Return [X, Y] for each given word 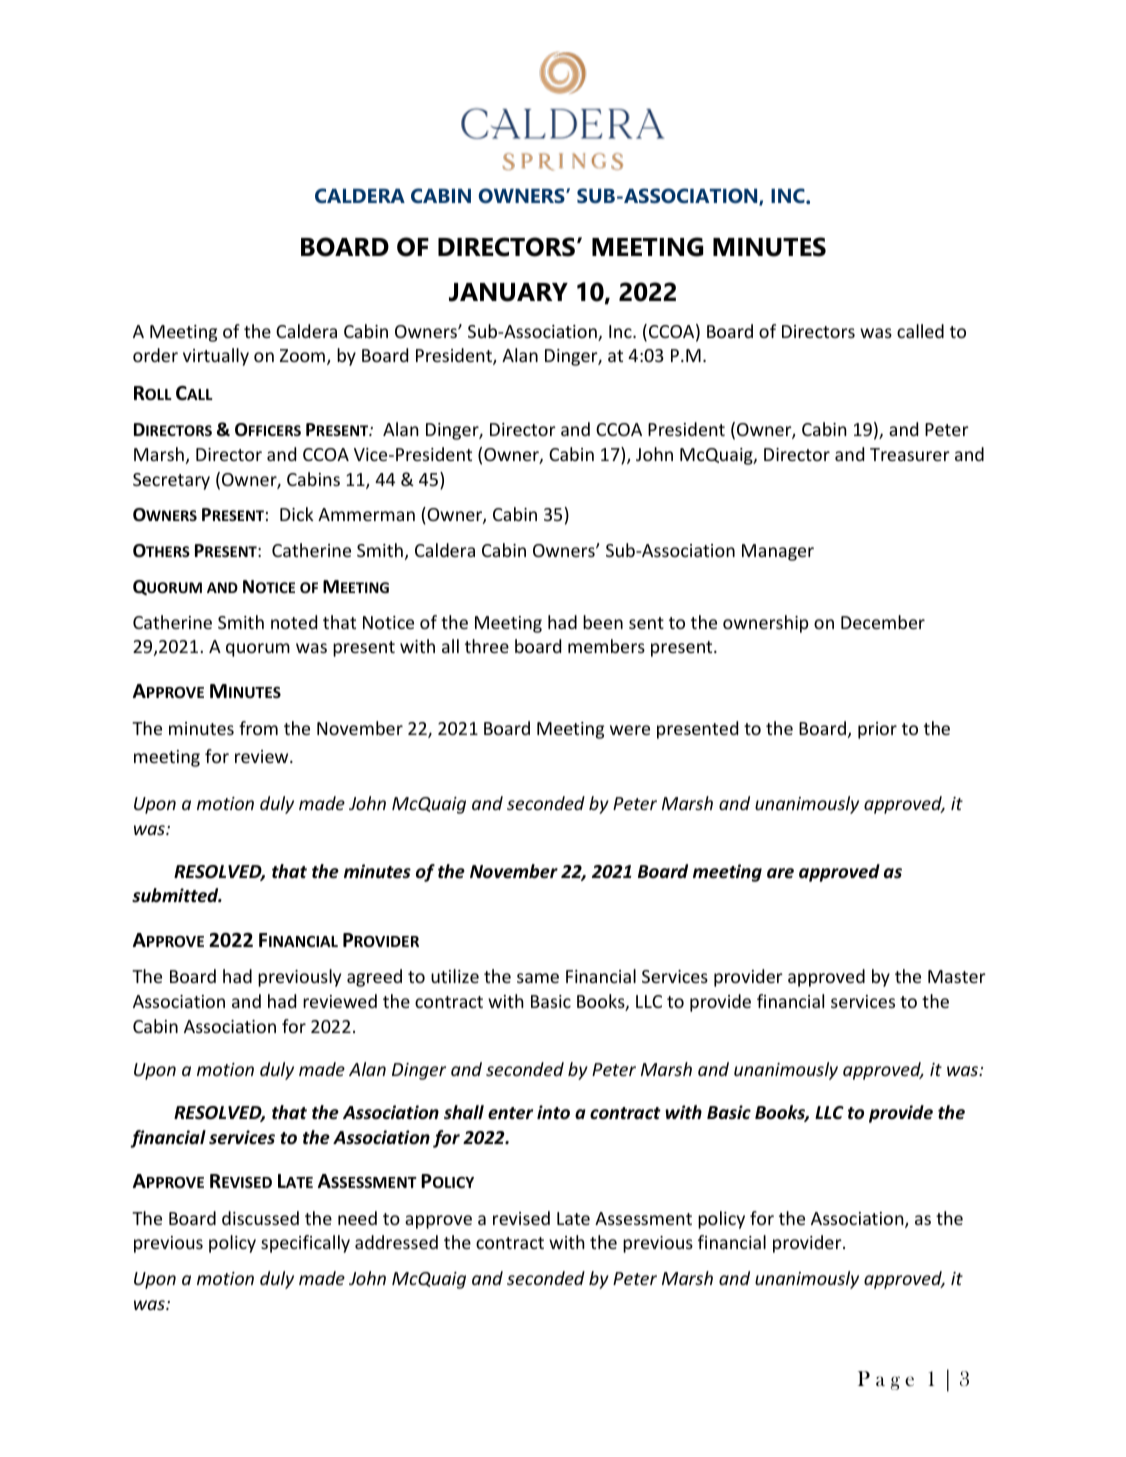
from [258, 728]
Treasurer [910, 454]
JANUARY [508, 292]
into [553, 1112]
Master [957, 976]
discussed [260, 1218]
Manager [778, 552]
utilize [455, 976]
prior [877, 730]
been [603, 622]
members [606, 646]
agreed [374, 978]
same [538, 978]
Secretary [171, 481]
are [780, 873]
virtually [216, 357]
